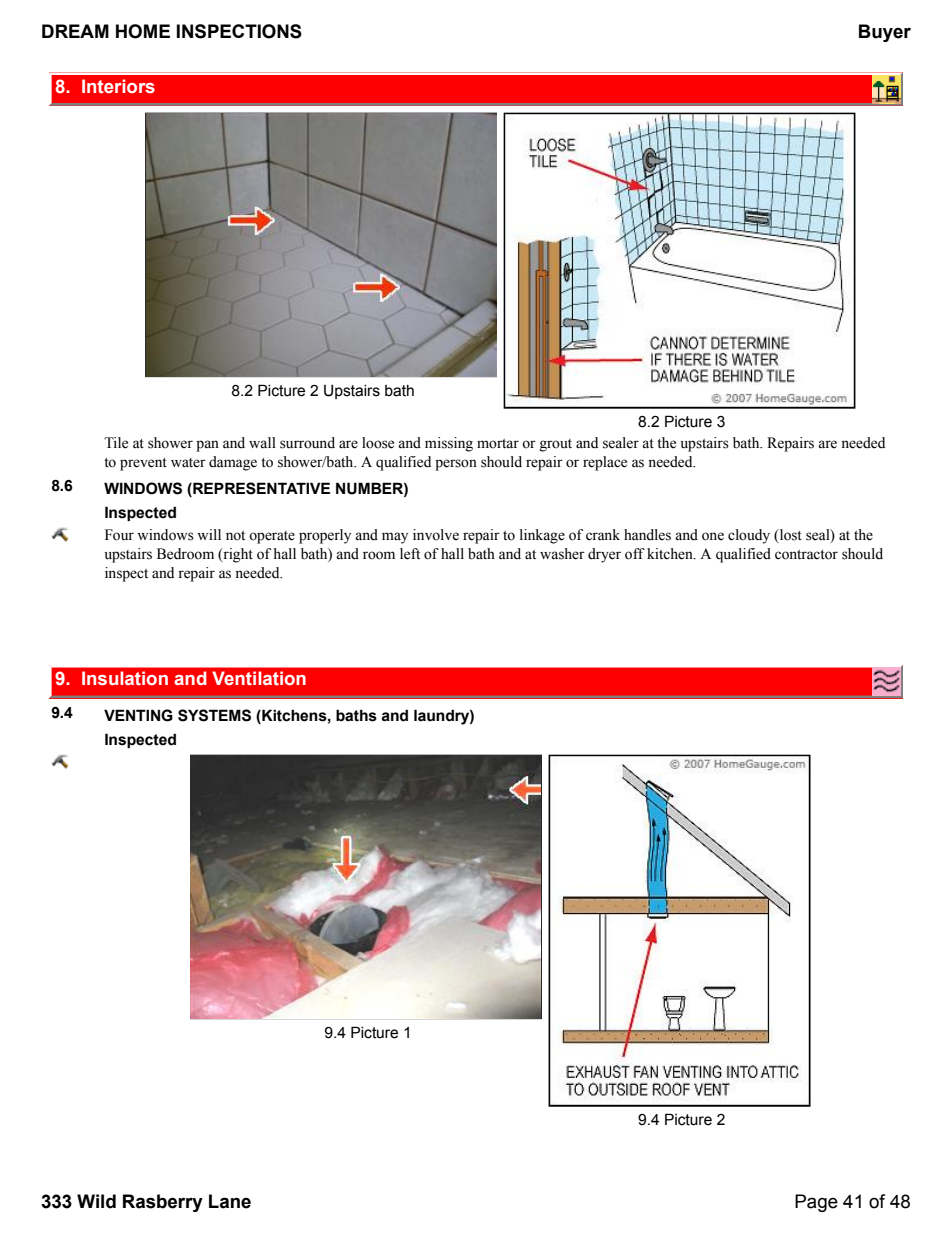  Describe the element at coordinates (885, 33) in the image. I see `Buyer` at that location.
